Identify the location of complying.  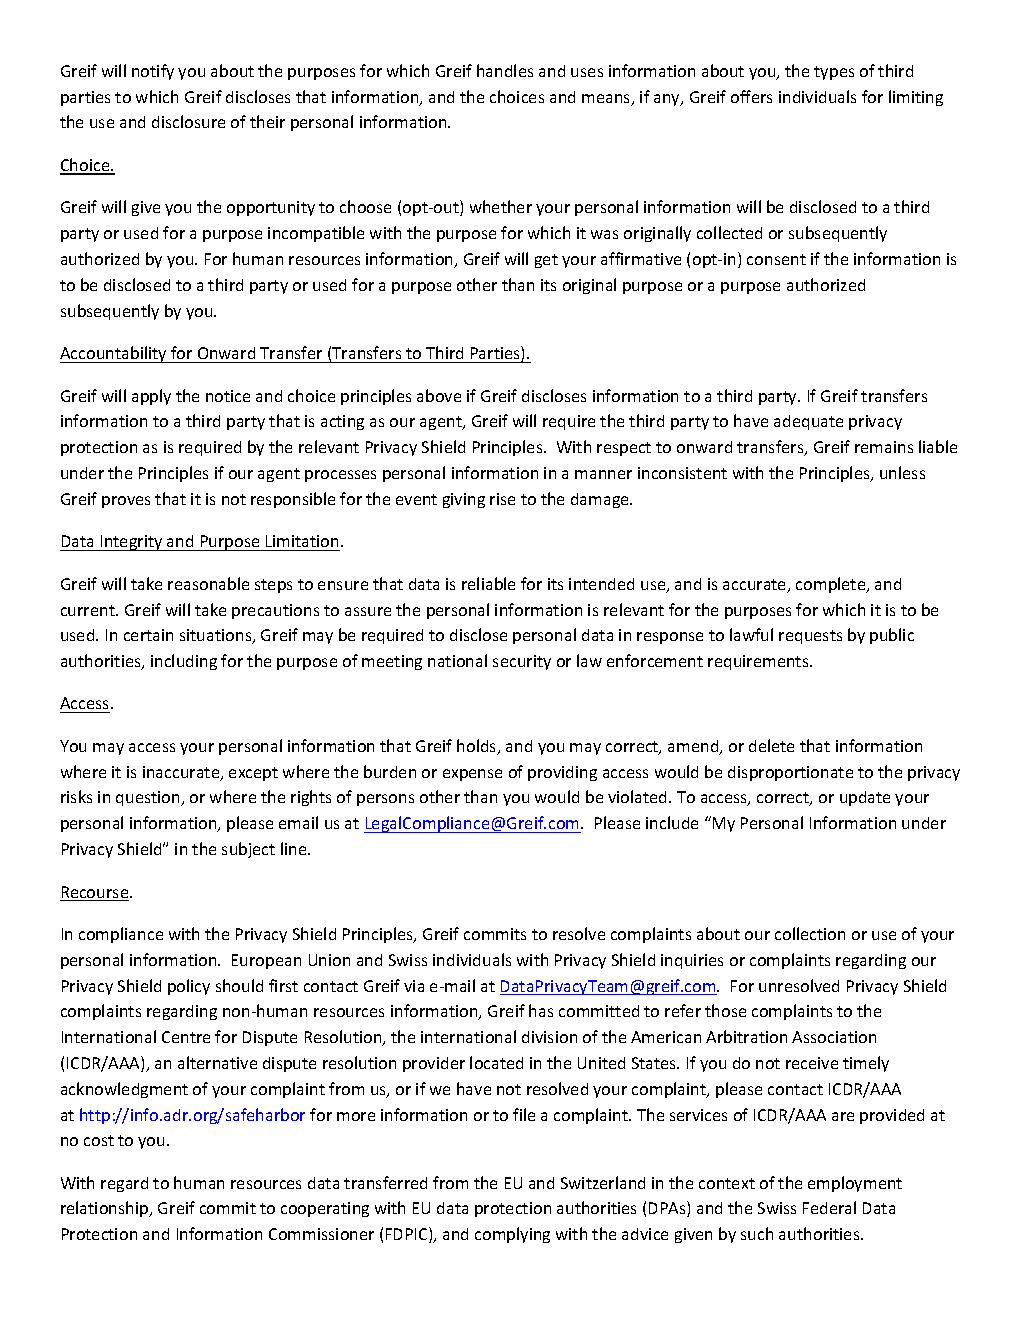
(512, 1235).
